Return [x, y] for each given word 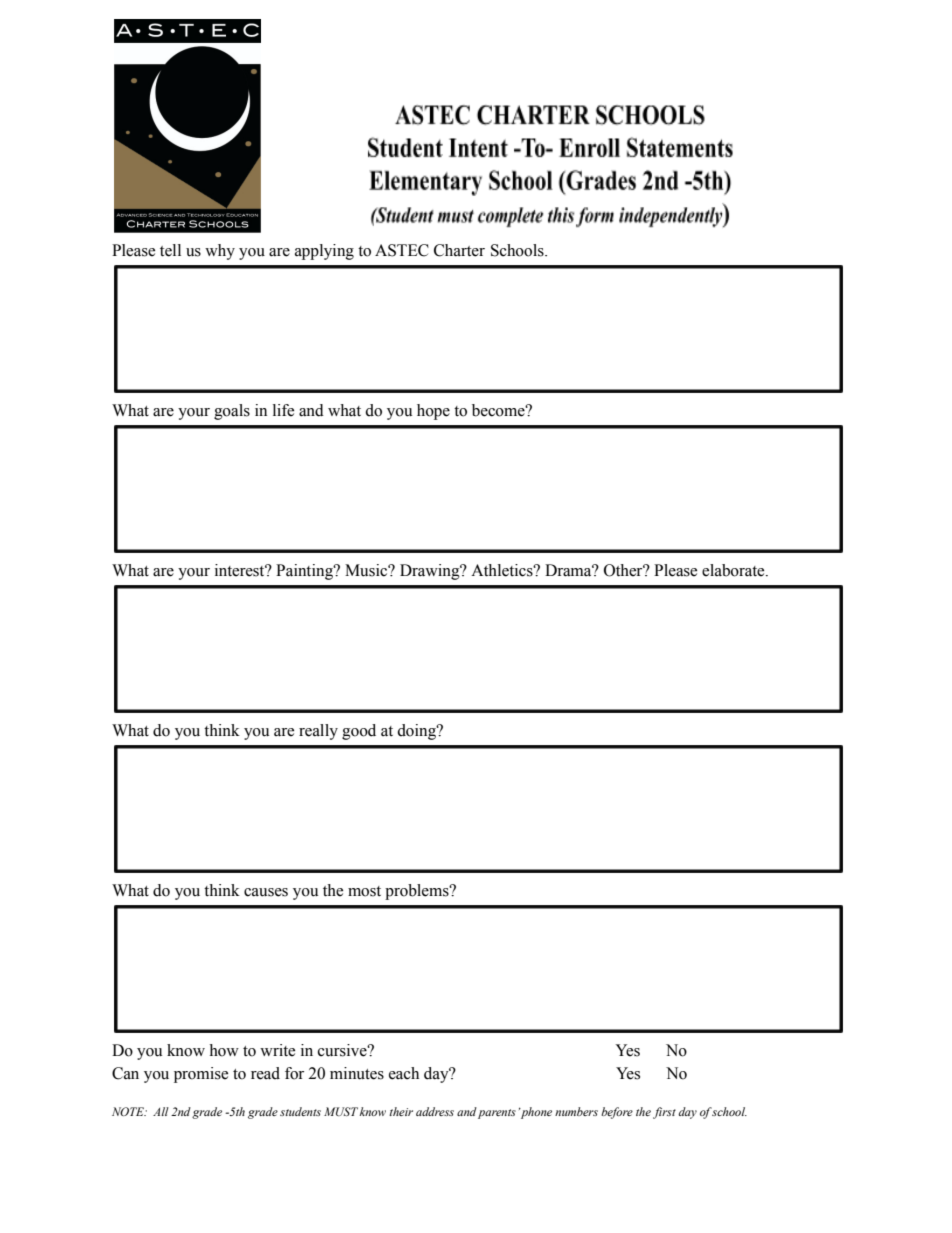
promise [201, 1075]
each [404, 1073]
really [318, 732]
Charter [459, 250]
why [220, 252]
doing [417, 732]
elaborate [734, 570]
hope [433, 412]
